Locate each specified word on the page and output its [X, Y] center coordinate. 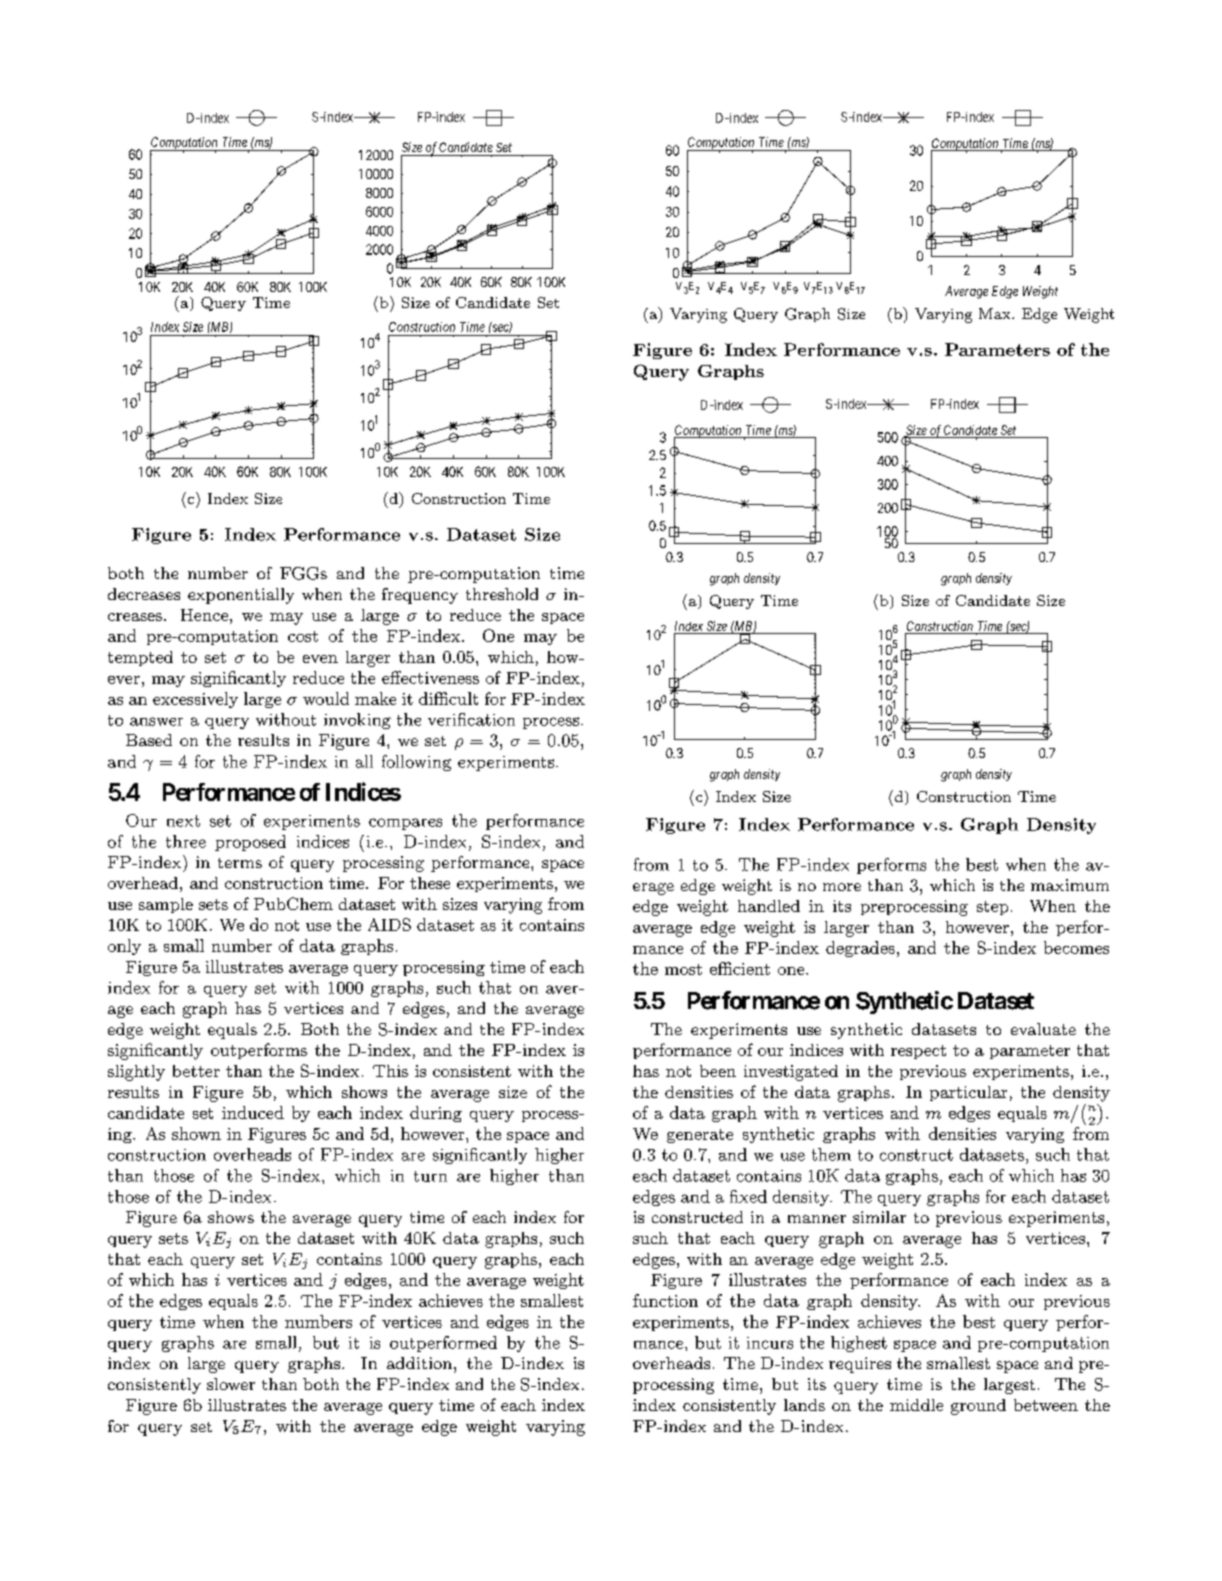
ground [978, 1407]
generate [700, 1136]
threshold [502, 594]
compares [405, 824]
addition [421, 1363]
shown [196, 1133]
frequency [420, 596]
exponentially [241, 596]
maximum [1070, 885]
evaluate [1043, 1029]
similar [879, 1217]
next [183, 821]
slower [231, 1384]
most [683, 969]
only [124, 947]
